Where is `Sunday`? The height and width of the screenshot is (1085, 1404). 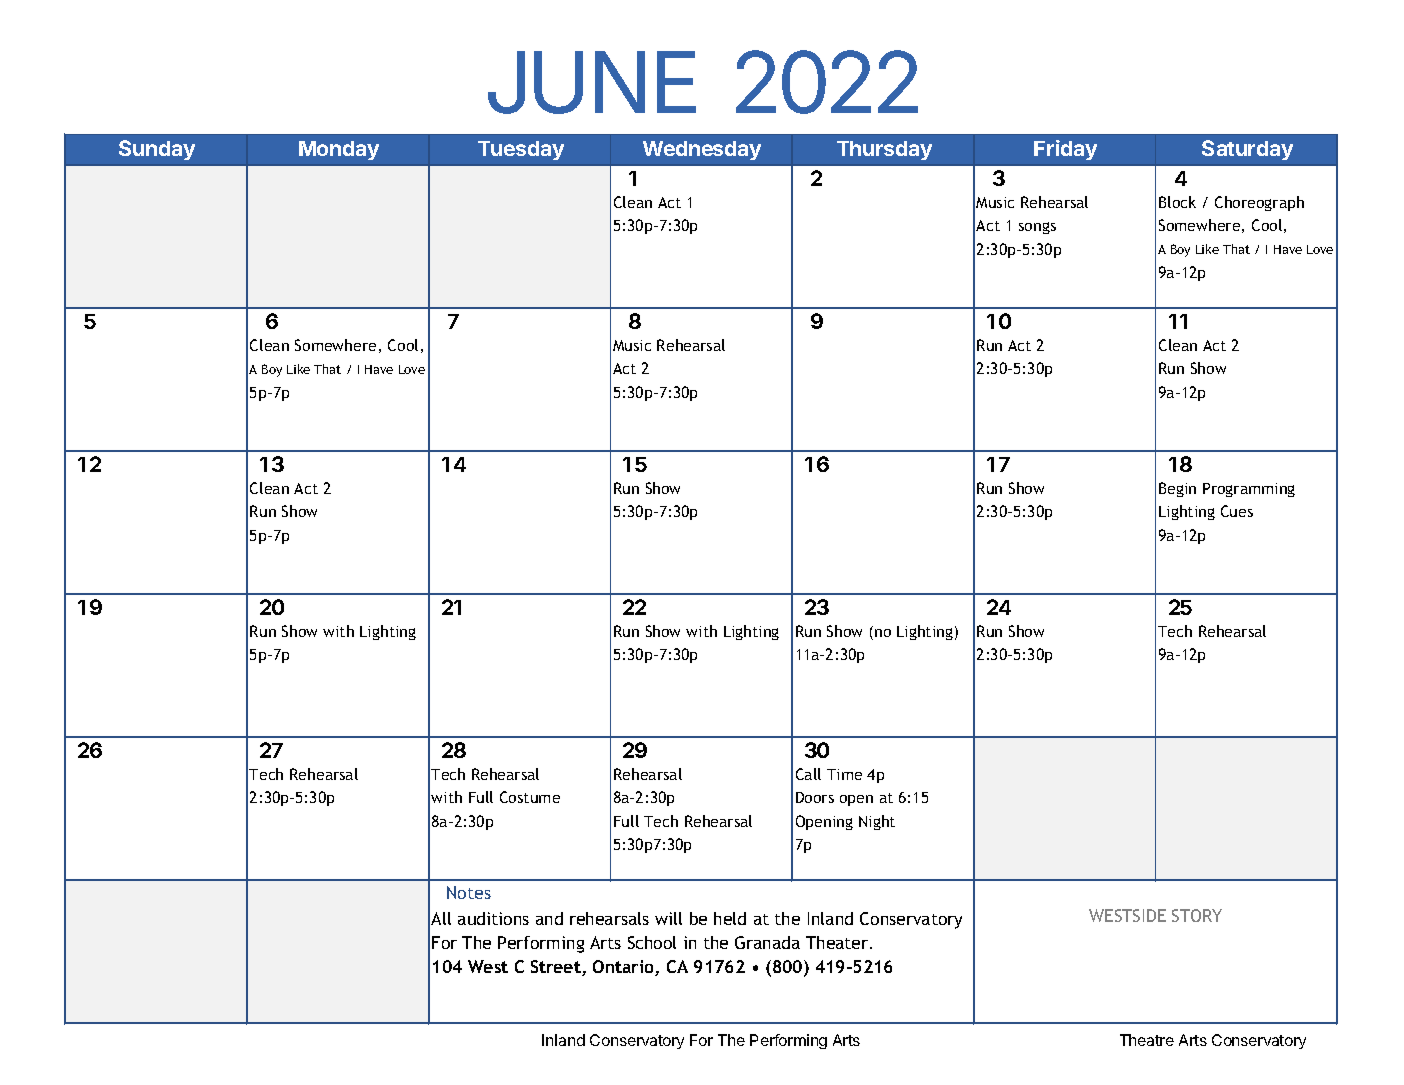 Sunday is located at coordinates (157, 150).
